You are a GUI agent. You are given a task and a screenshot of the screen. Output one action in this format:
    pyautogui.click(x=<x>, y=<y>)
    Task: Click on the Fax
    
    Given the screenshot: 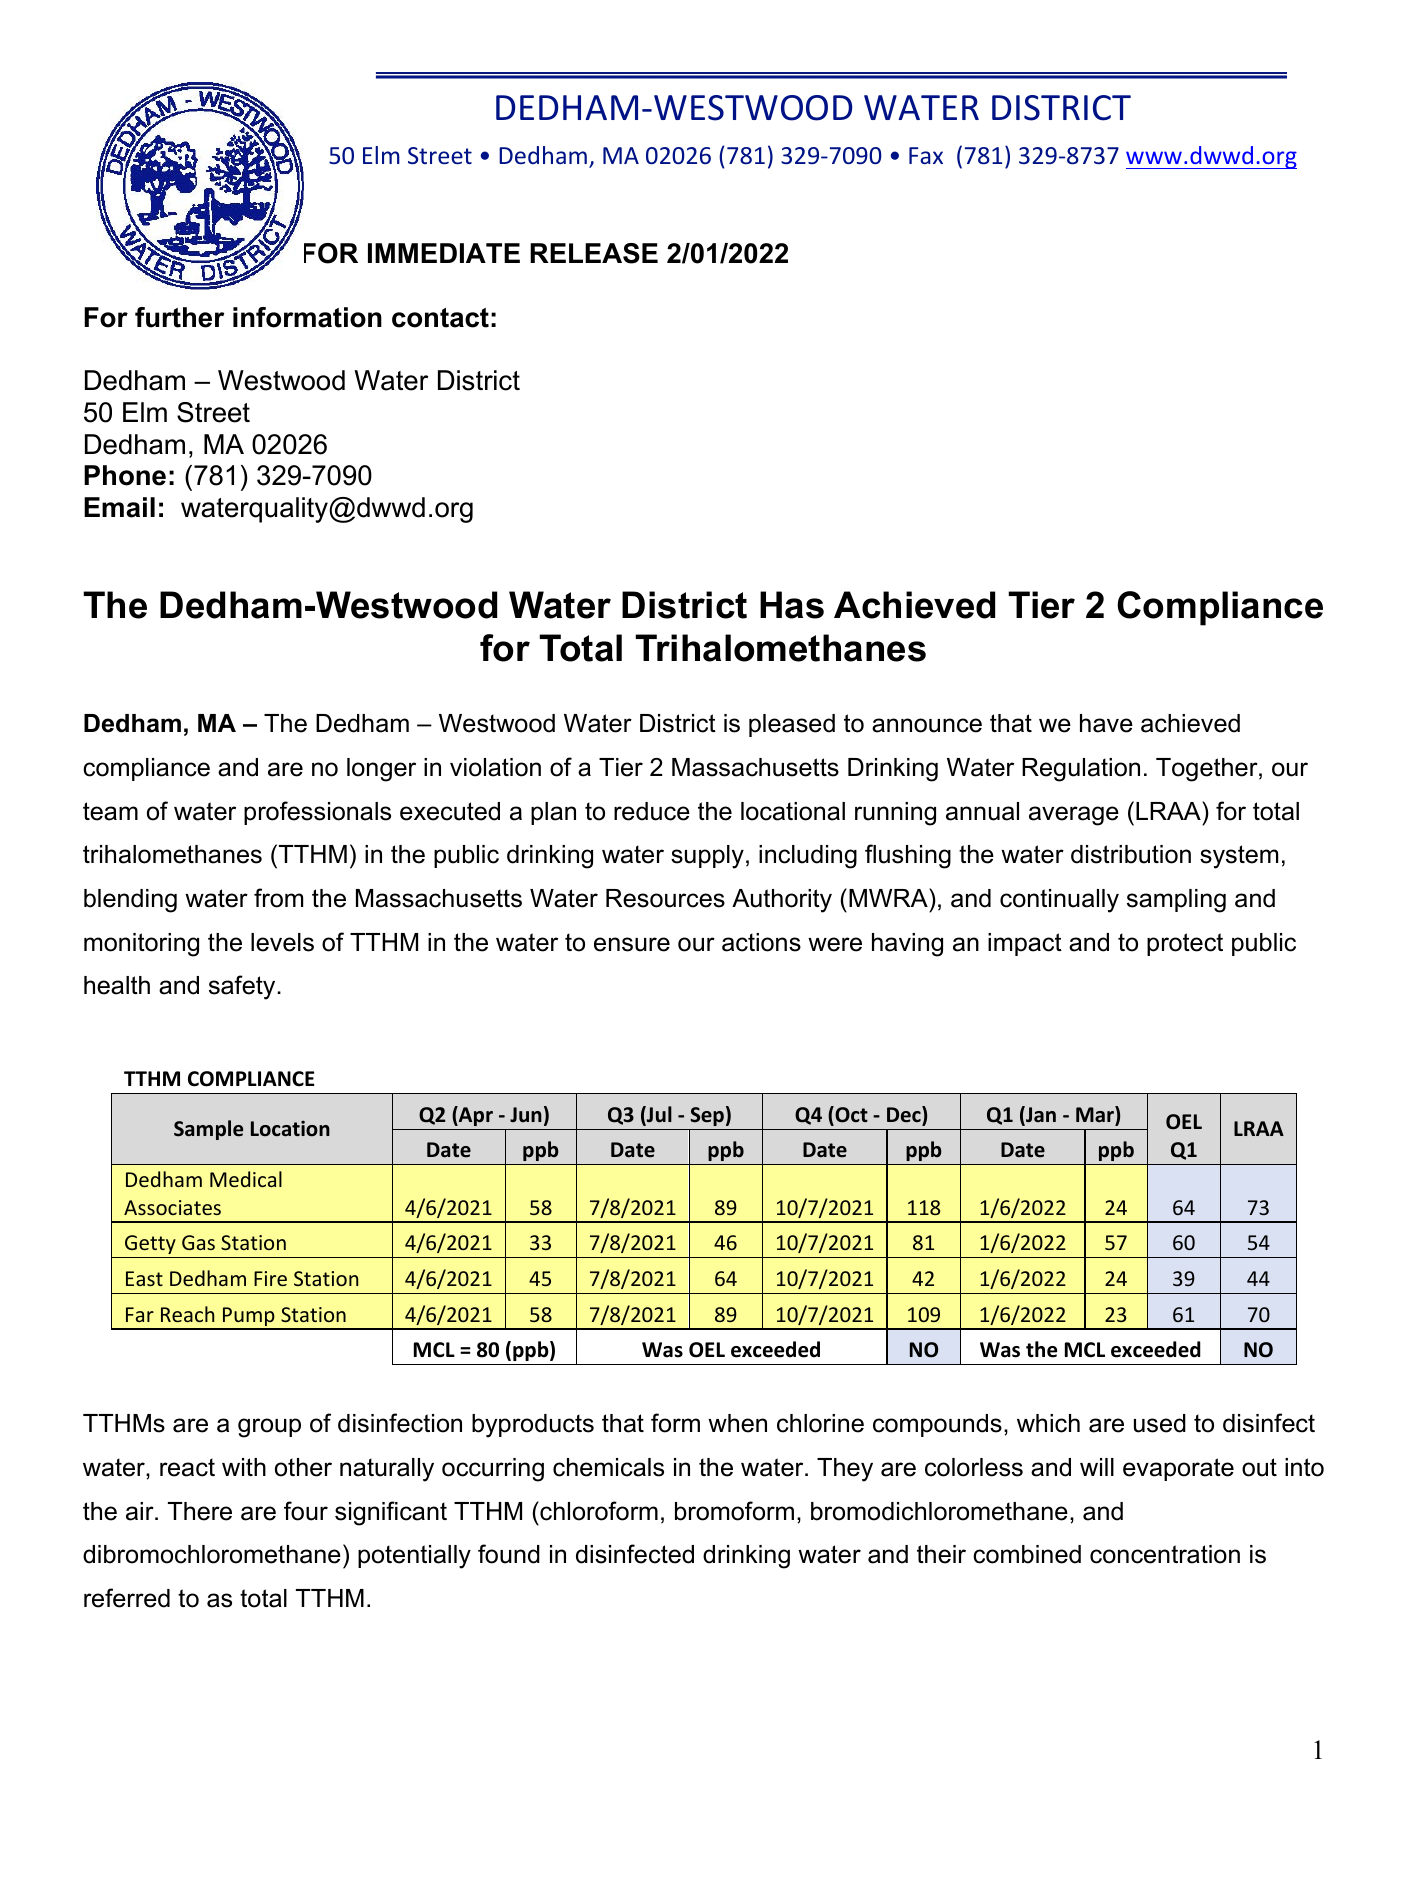 What is the action you would take?
    pyautogui.click(x=926, y=155)
